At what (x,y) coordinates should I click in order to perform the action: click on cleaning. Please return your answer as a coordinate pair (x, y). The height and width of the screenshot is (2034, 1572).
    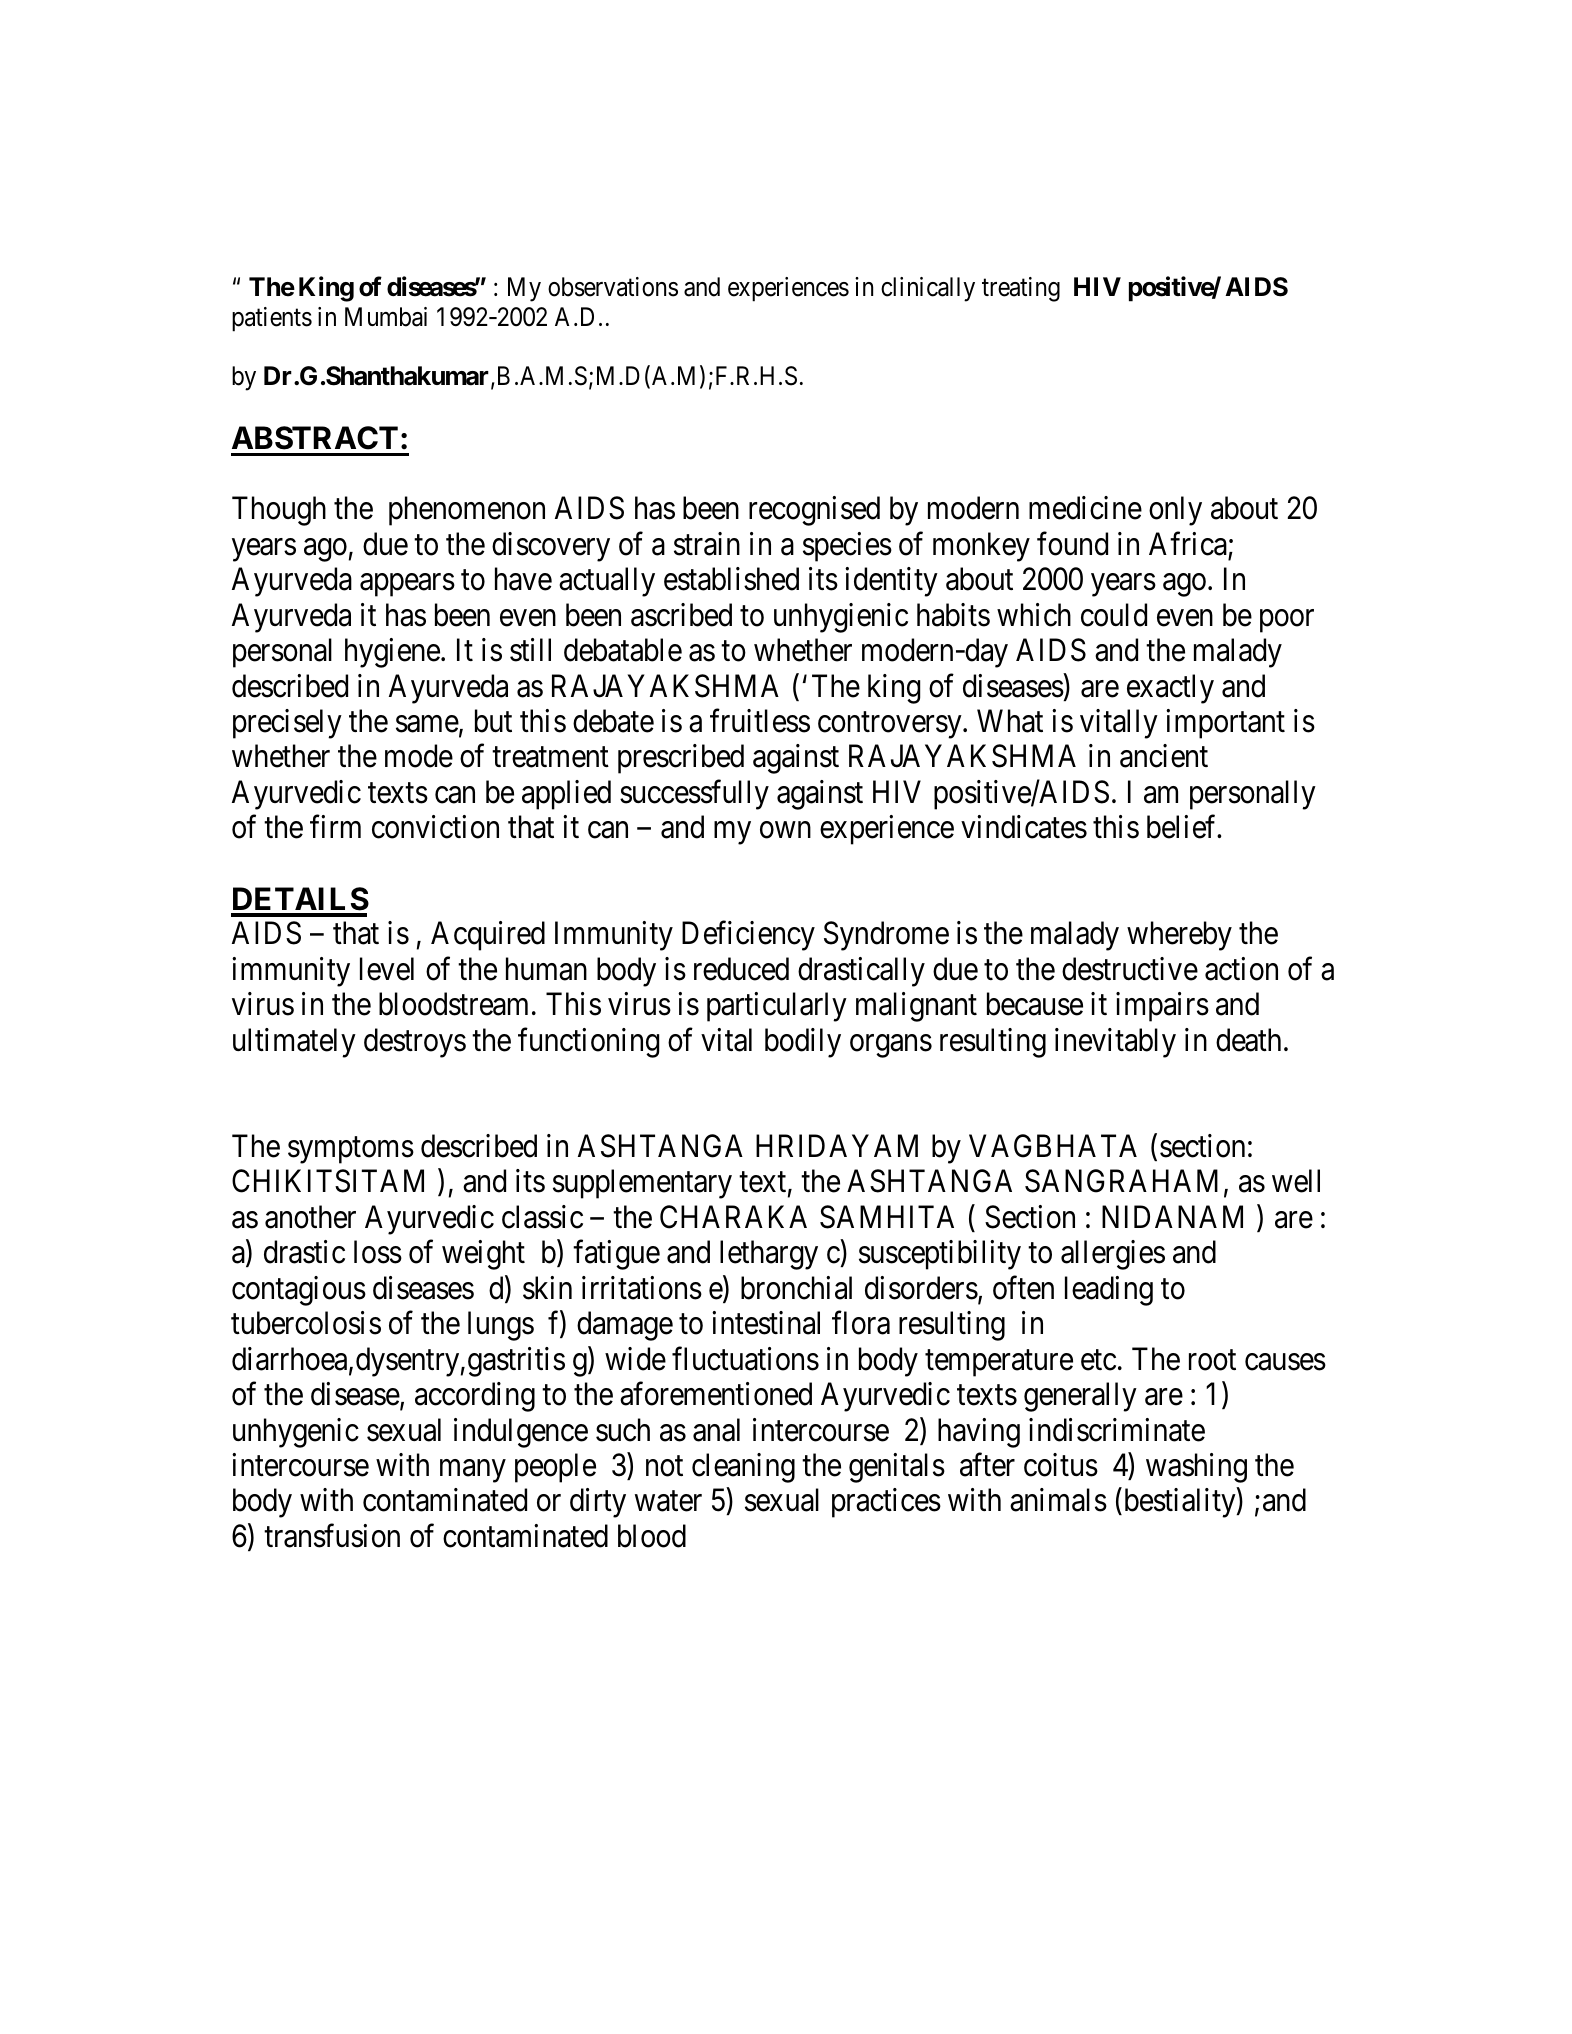
    Looking at the image, I should click on (743, 1468).
